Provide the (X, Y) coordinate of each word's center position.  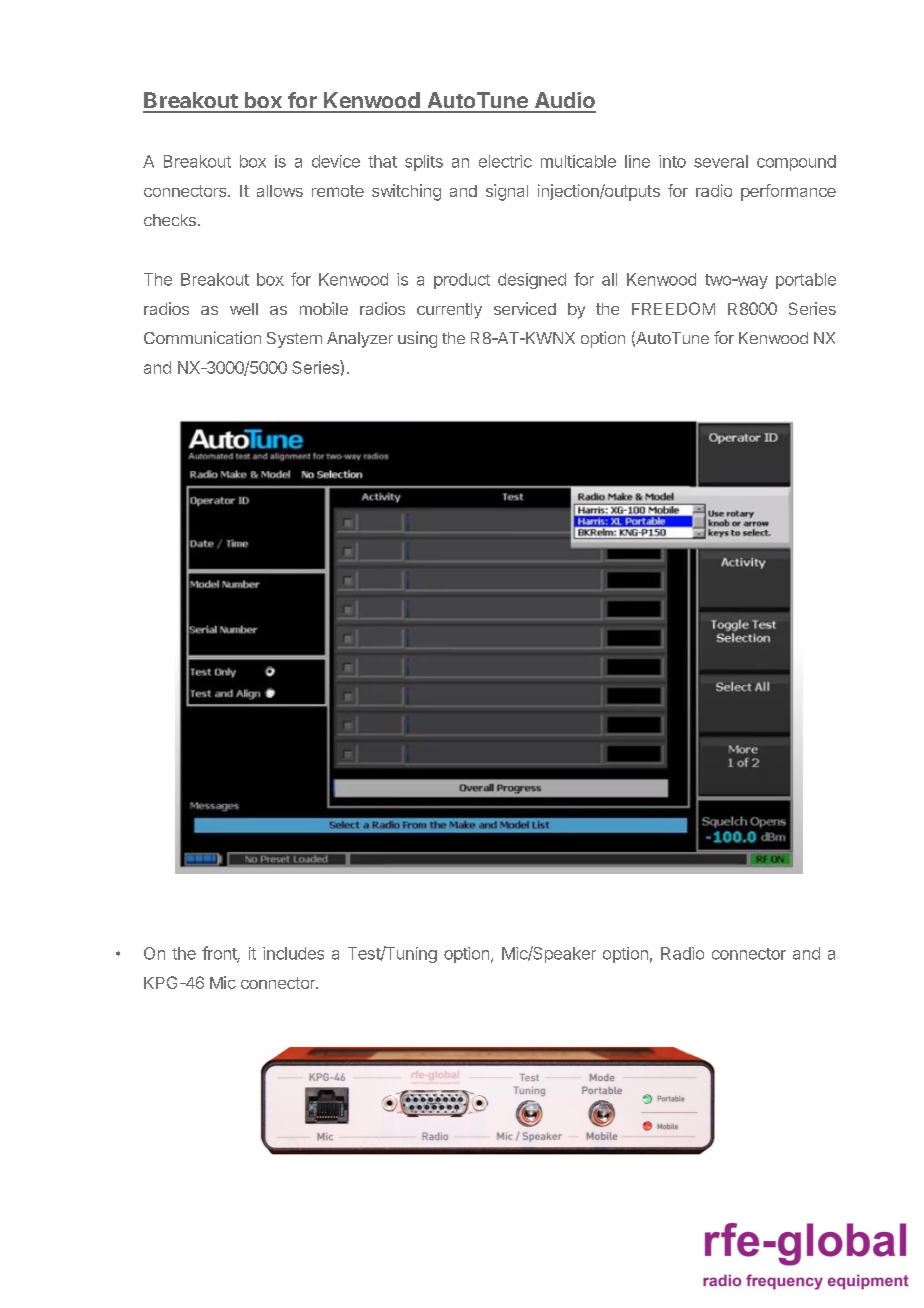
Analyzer (360, 340)
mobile (324, 308)
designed (532, 281)
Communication (202, 337)
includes (293, 953)
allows (280, 191)
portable (806, 281)
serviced (525, 308)
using (417, 339)
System (294, 340)
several (721, 161)
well (244, 309)
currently (449, 311)
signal (507, 192)
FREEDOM (673, 308)
